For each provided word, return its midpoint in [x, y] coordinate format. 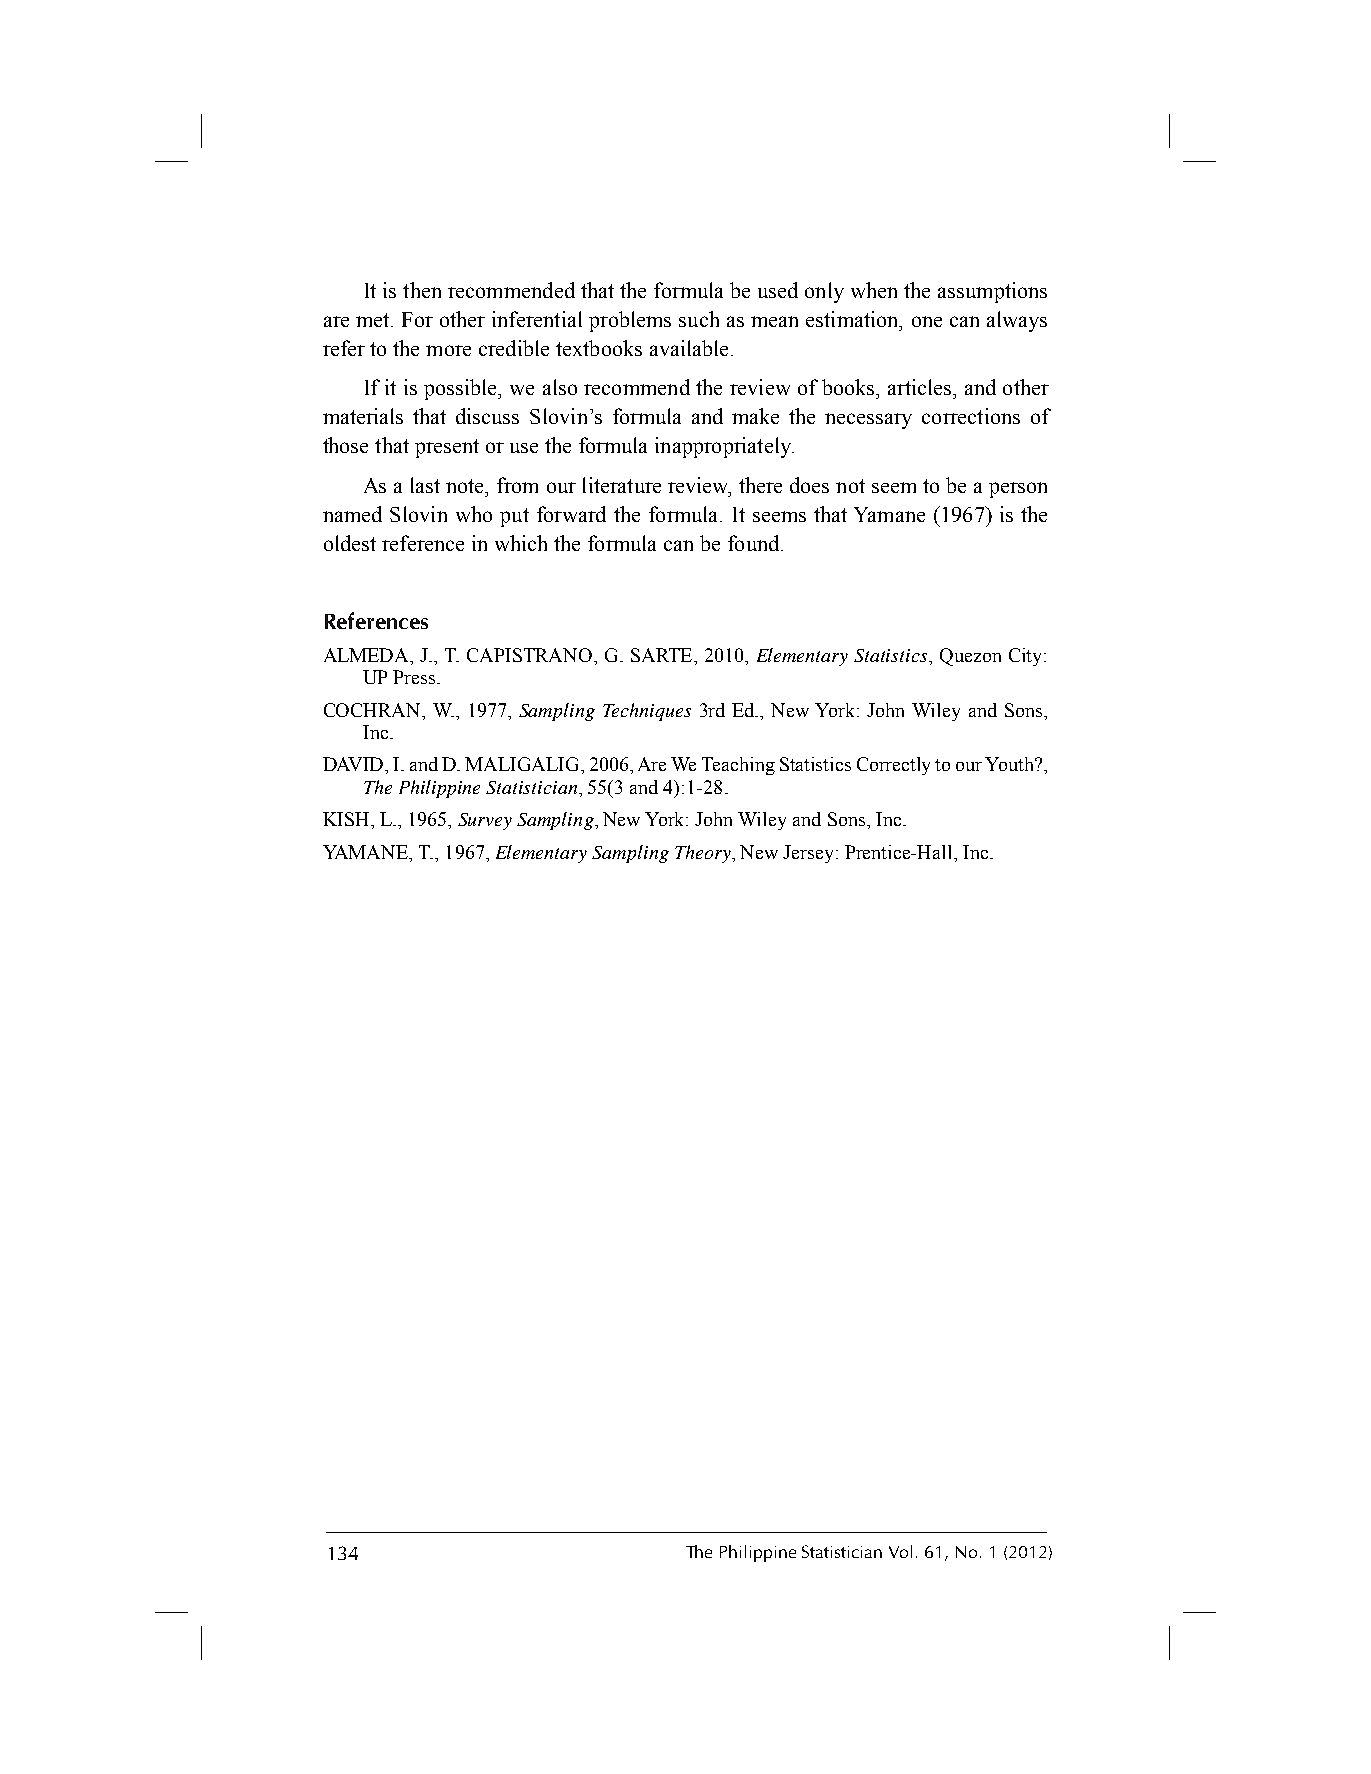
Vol [900, 1551]
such [699, 319]
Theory [704, 854]
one [927, 321]
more [448, 350]
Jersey [810, 854]
